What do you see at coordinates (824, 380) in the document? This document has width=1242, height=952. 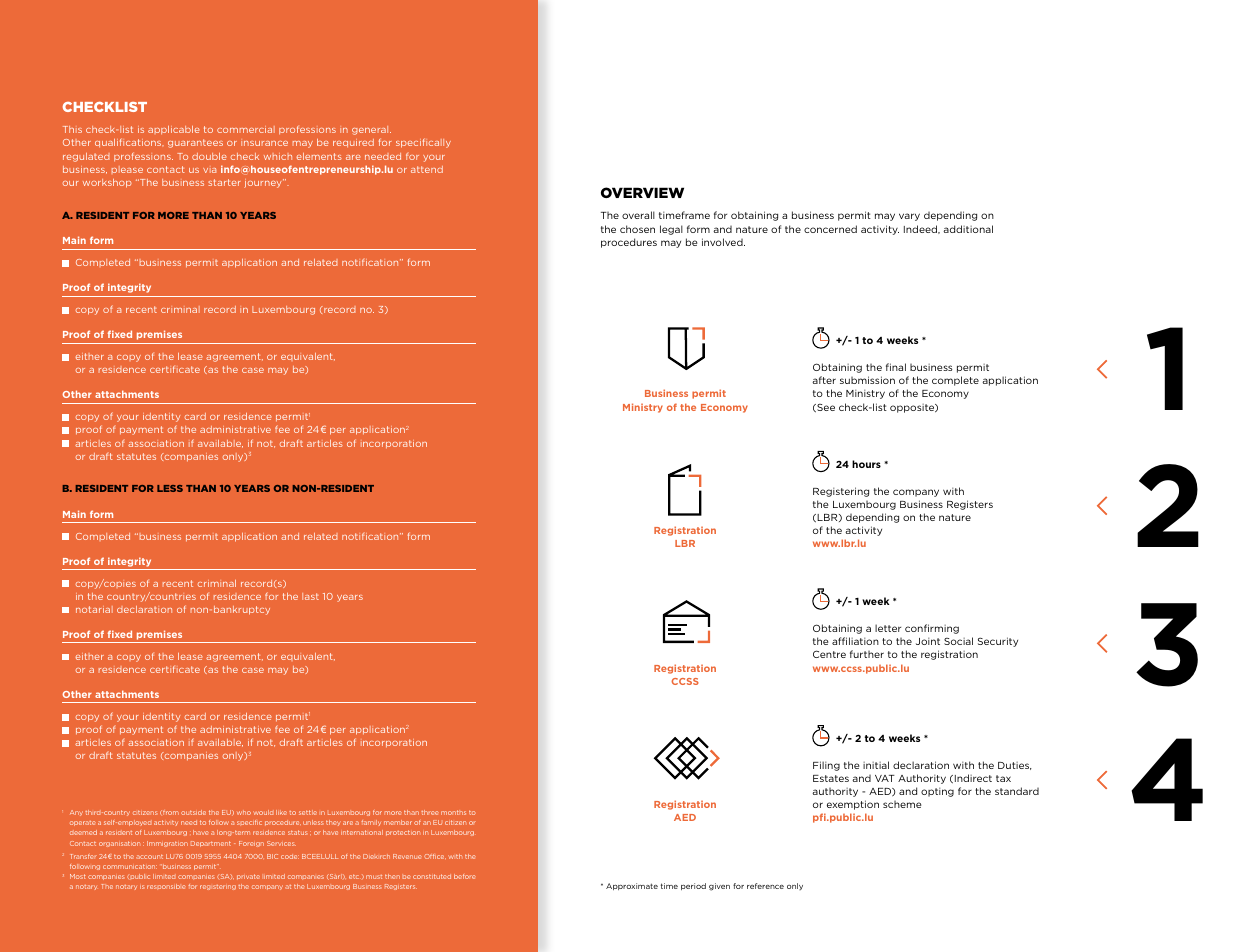 I see `after` at bounding box center [824, 380].
